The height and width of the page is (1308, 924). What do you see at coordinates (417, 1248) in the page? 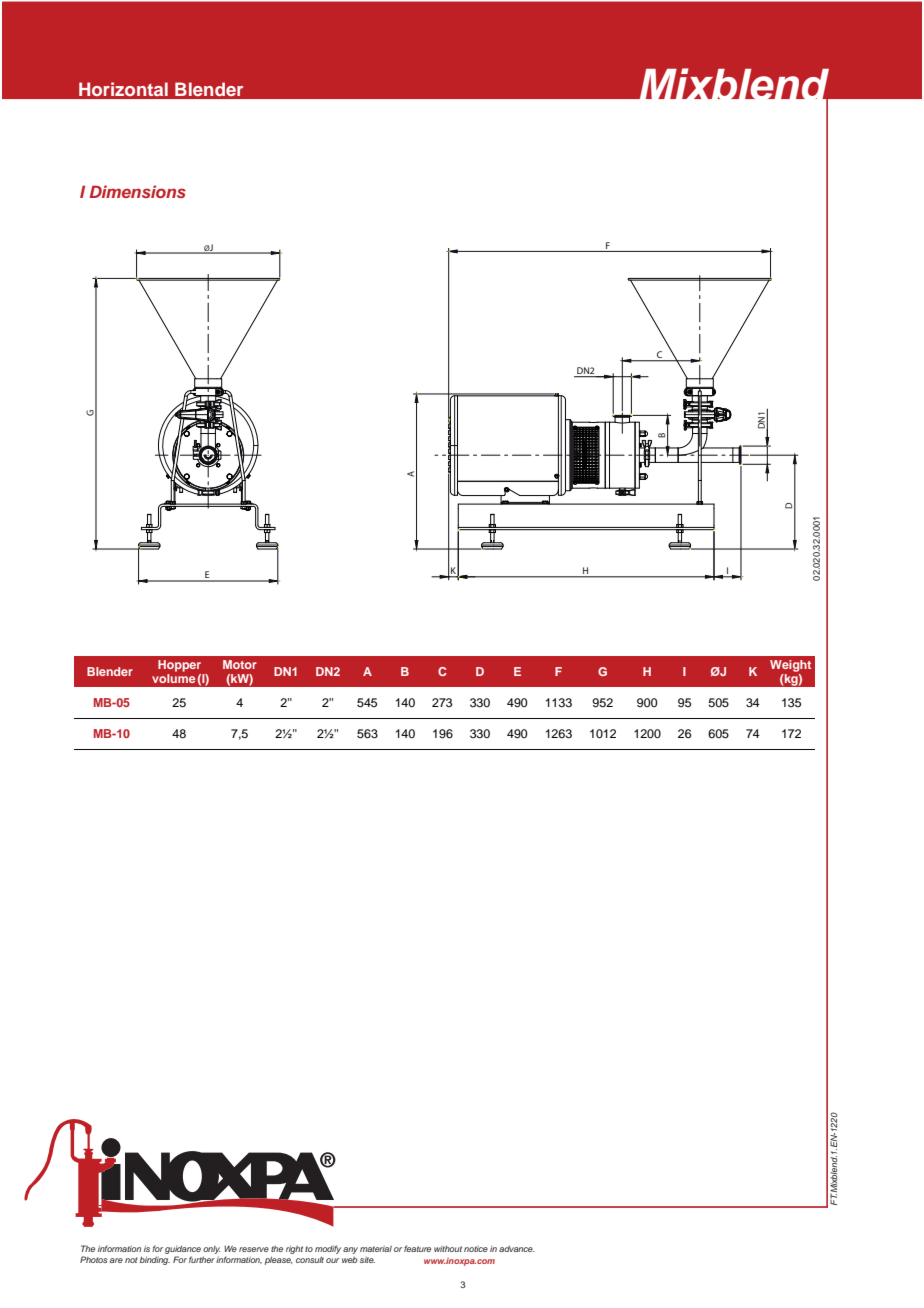
I see `feature` at bounding box center [417, 1248].
